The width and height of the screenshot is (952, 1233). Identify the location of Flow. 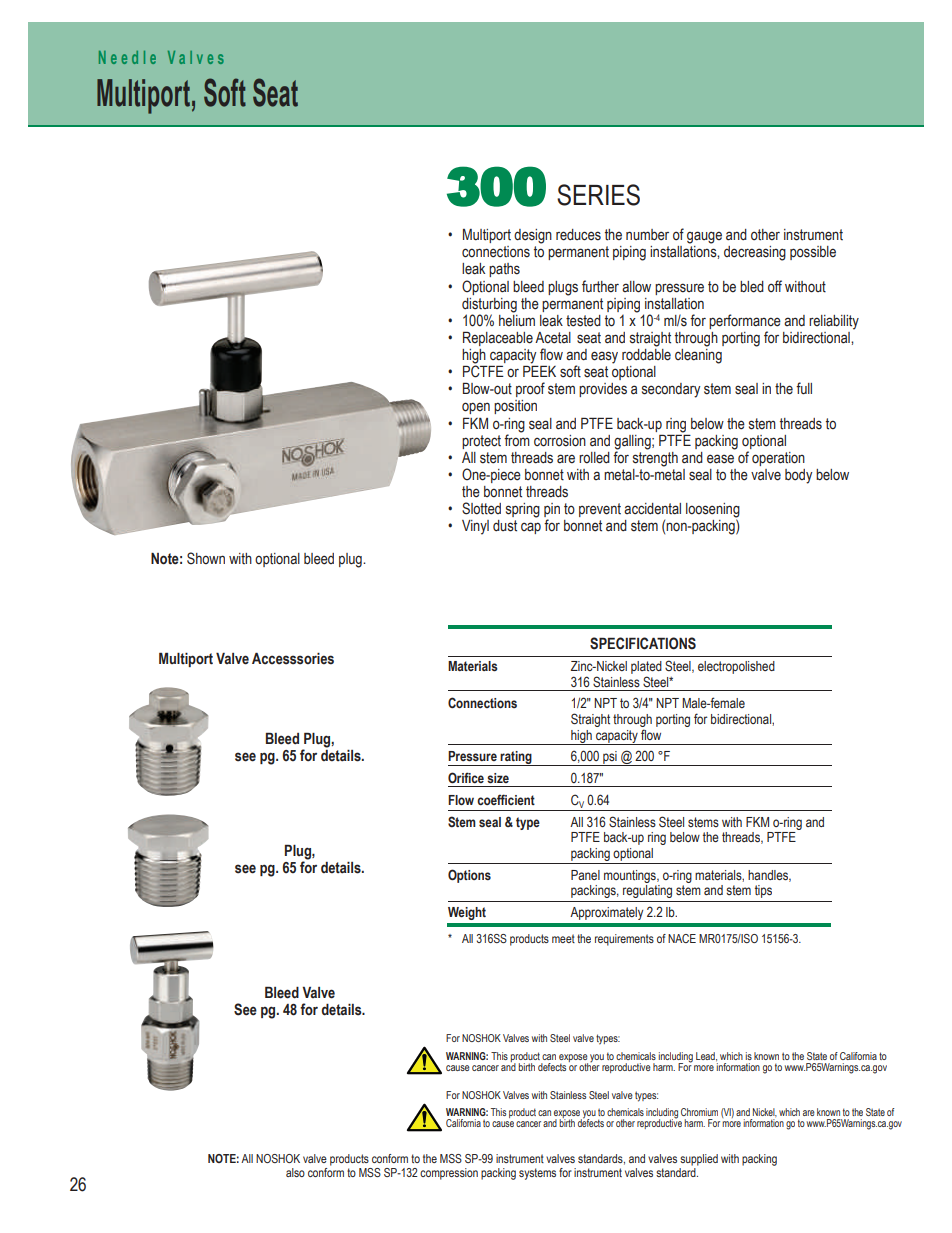
(461, 800).
